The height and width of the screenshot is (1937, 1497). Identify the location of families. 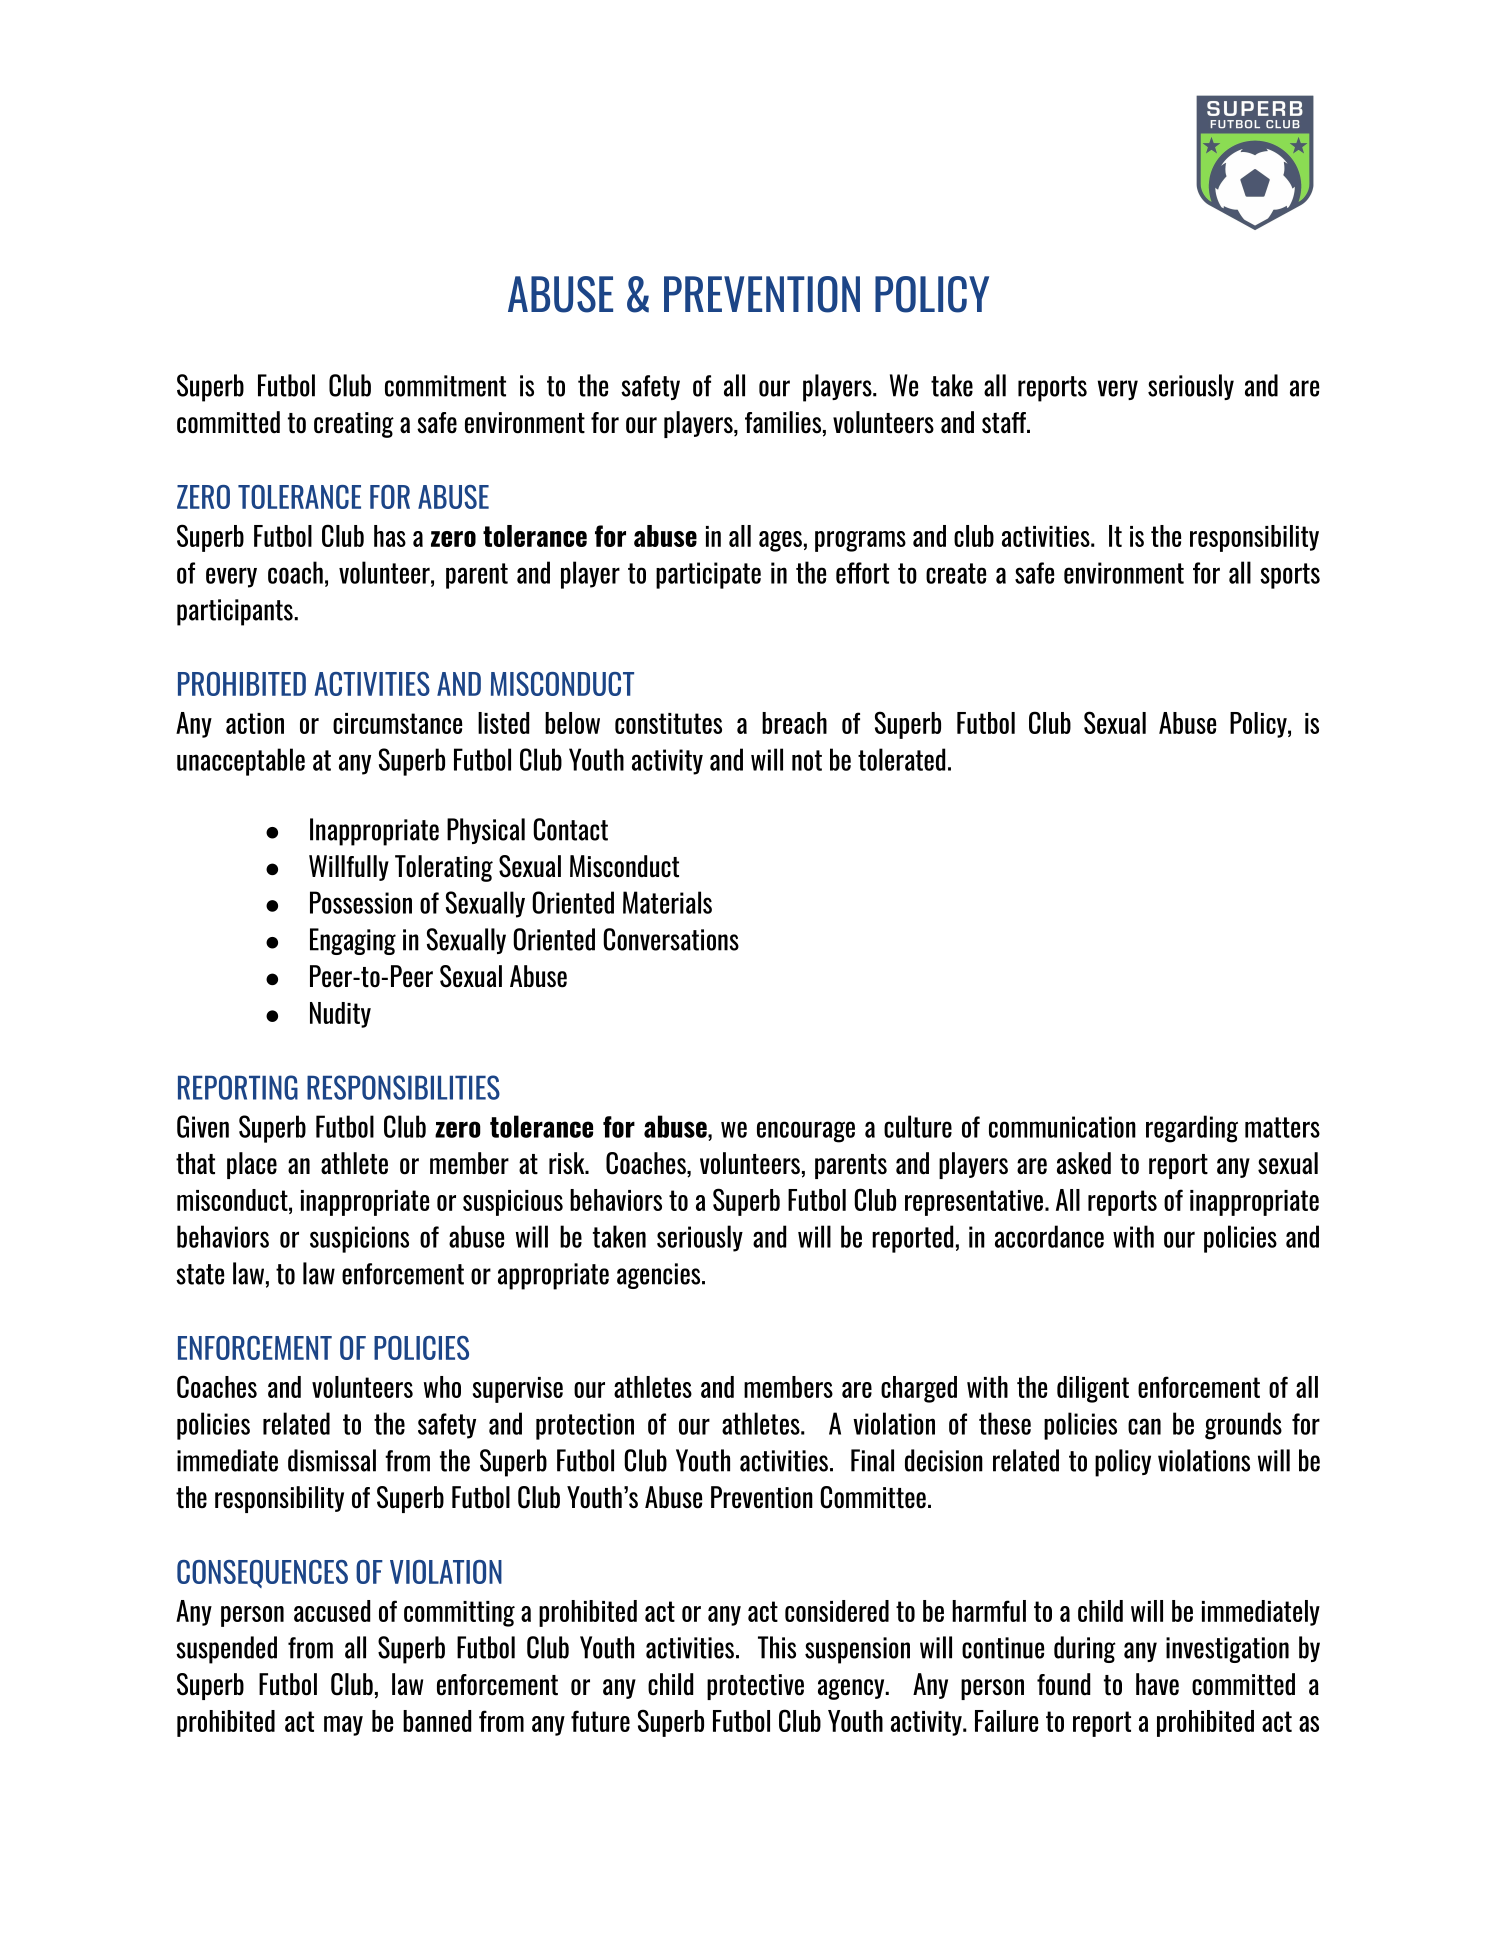
(783, 422).
